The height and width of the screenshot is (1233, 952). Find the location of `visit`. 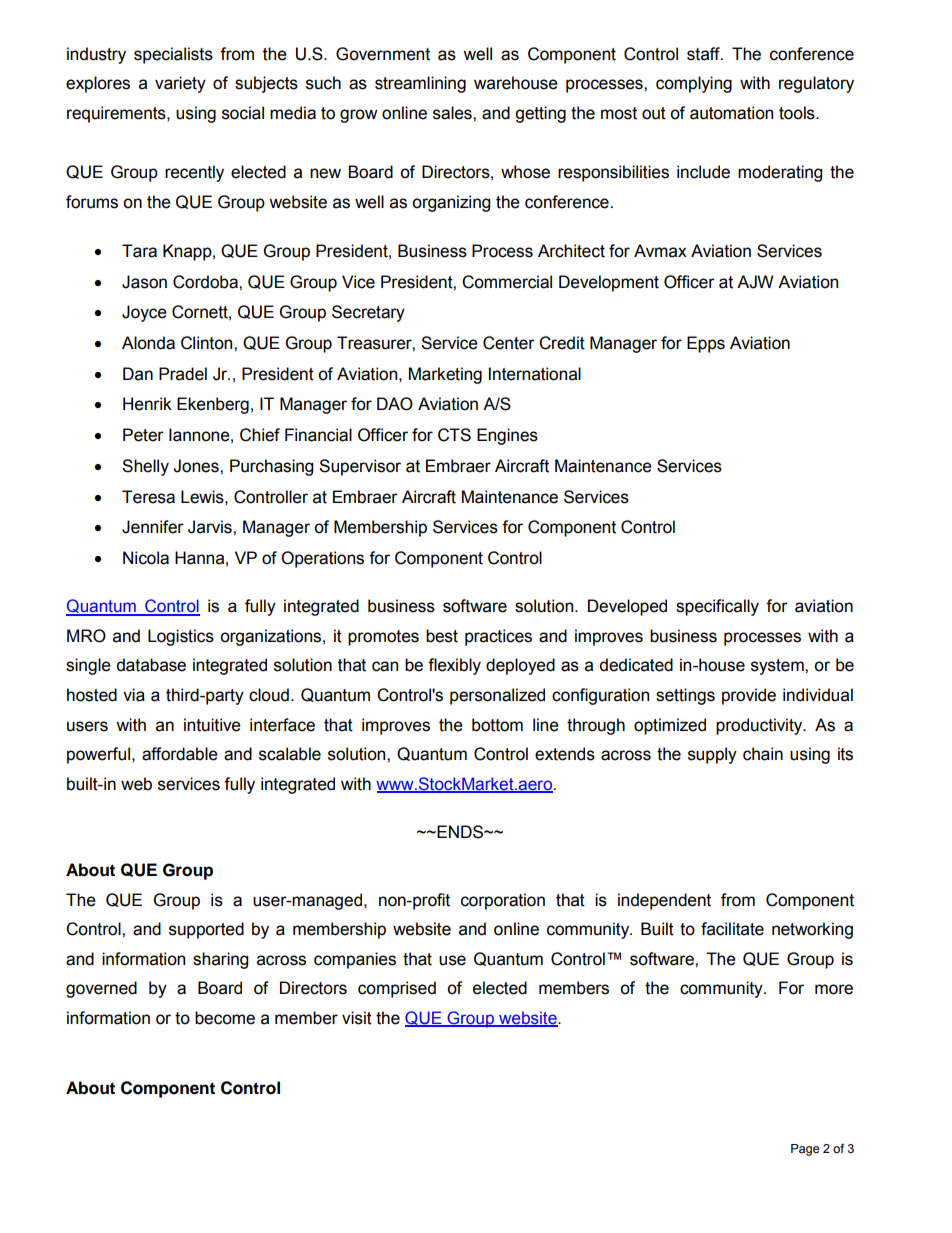

visit is located at coordinates (357, 1018).
